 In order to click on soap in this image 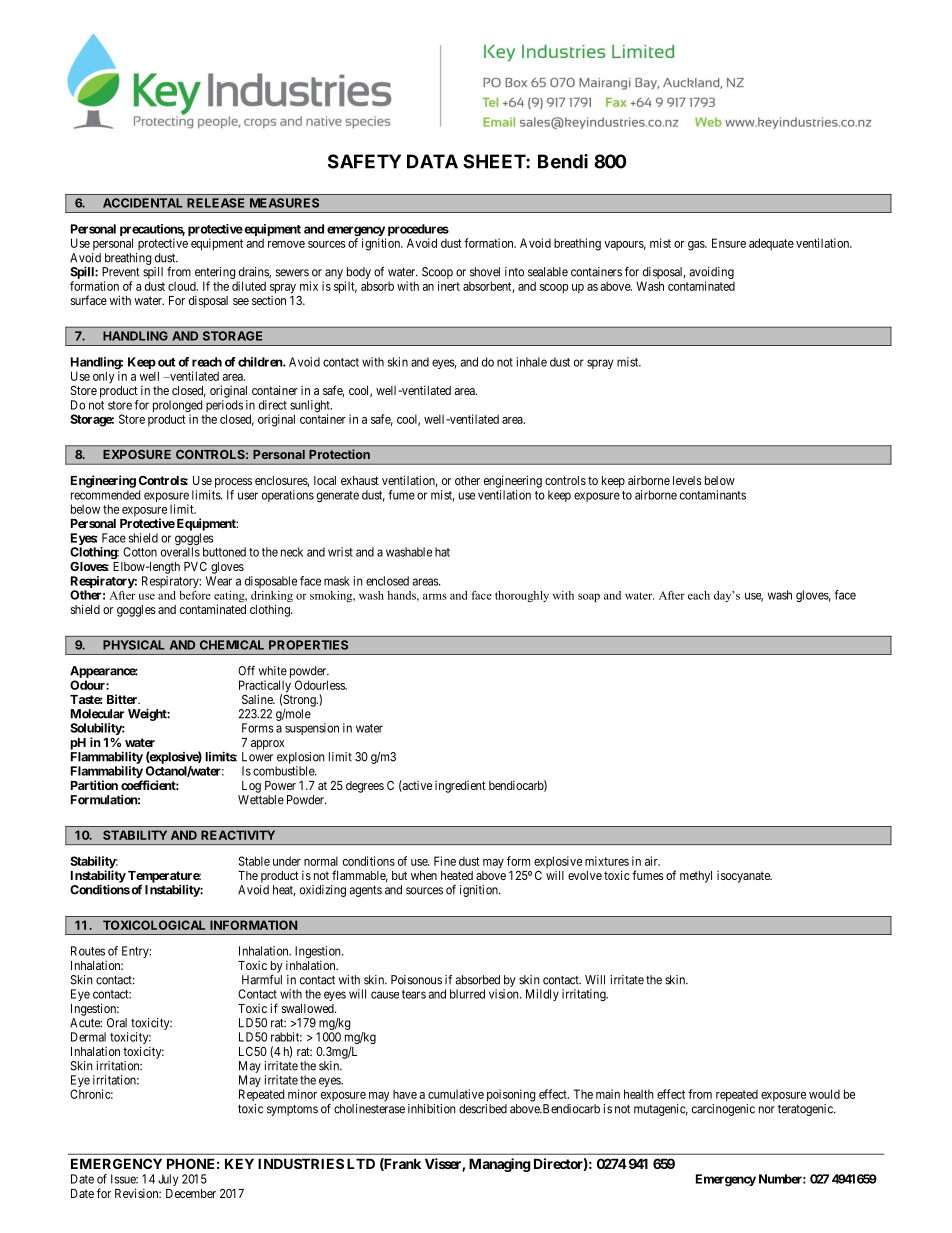, I will do `click(589, 597)`.
